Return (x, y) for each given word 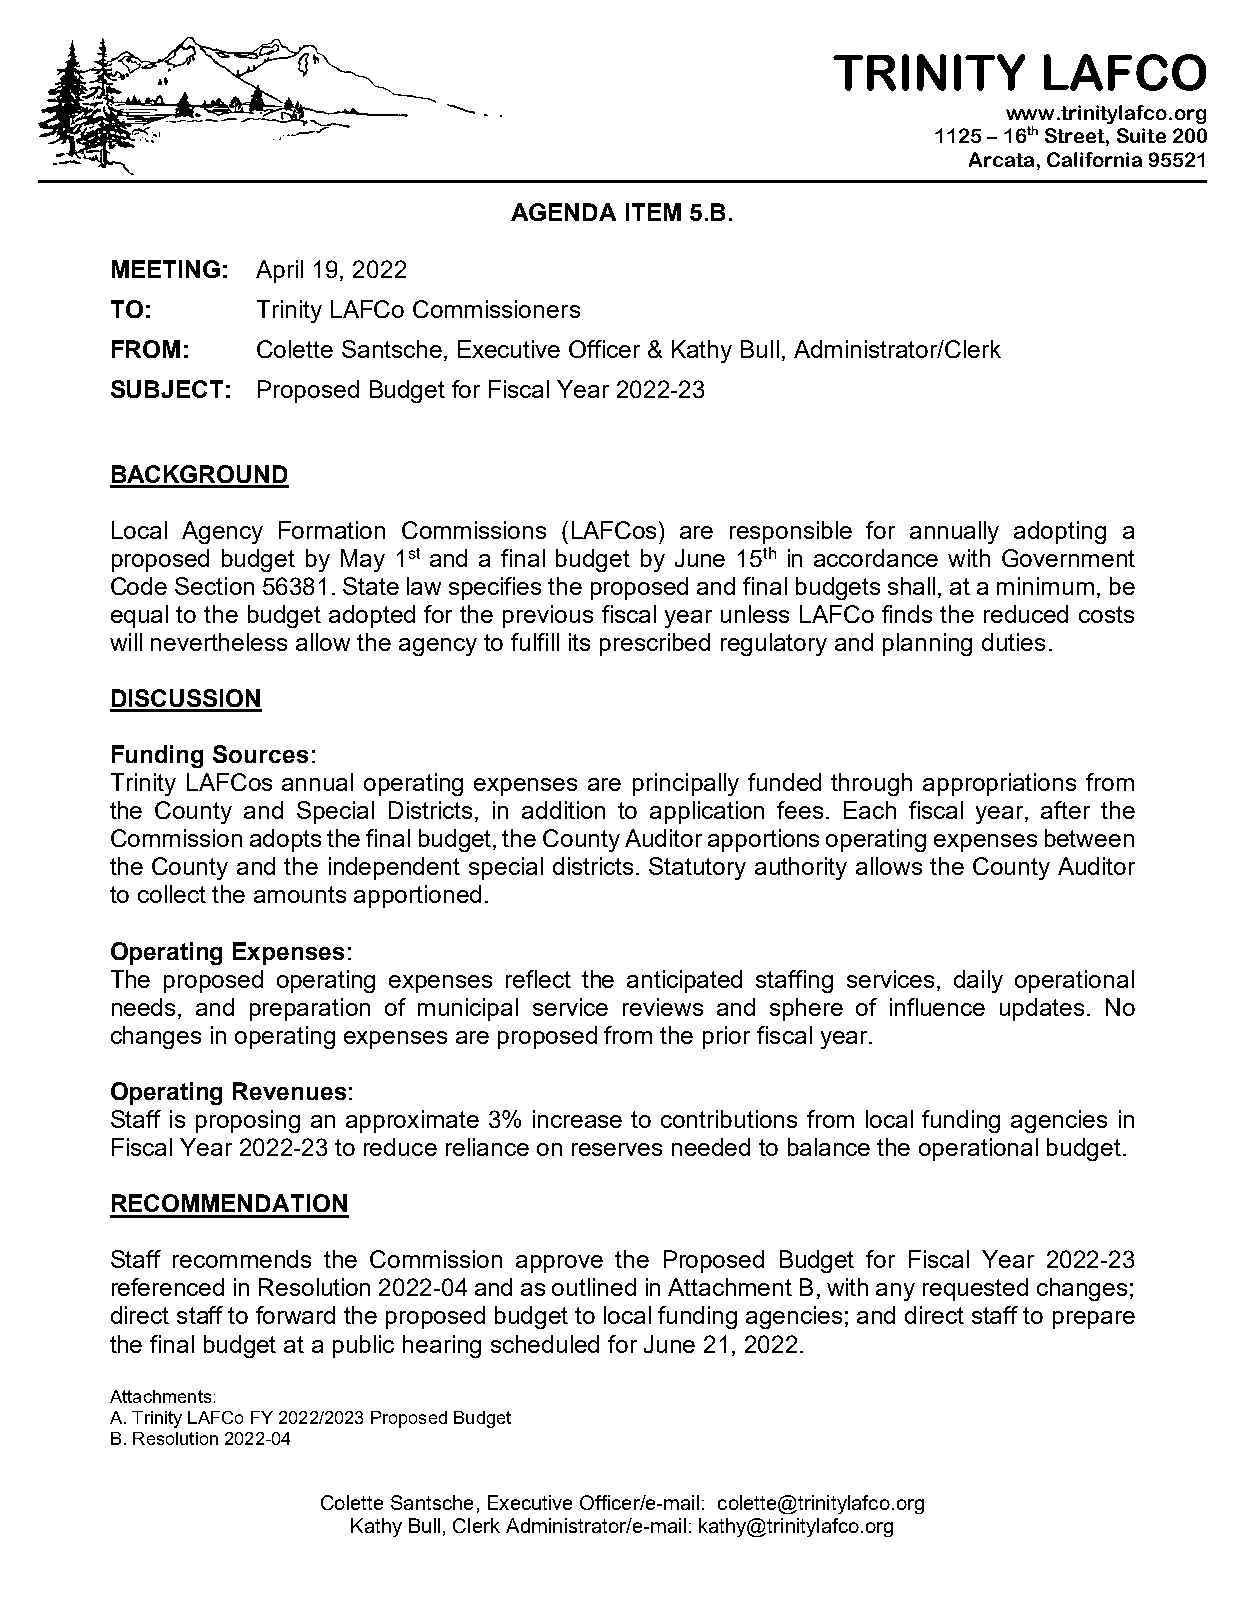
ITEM (653, 212)
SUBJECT (167, 389)
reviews (663, 1007)
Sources (260, 754)
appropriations (999, 784)
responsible (791, 532)
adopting (1060, 532)
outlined (594, 1287)
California (1094, 159)
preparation (310, 1009)
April (279, 271)
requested (975, 1289)
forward (295, 1315)
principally (686, 784)
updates (1042, 1009)
